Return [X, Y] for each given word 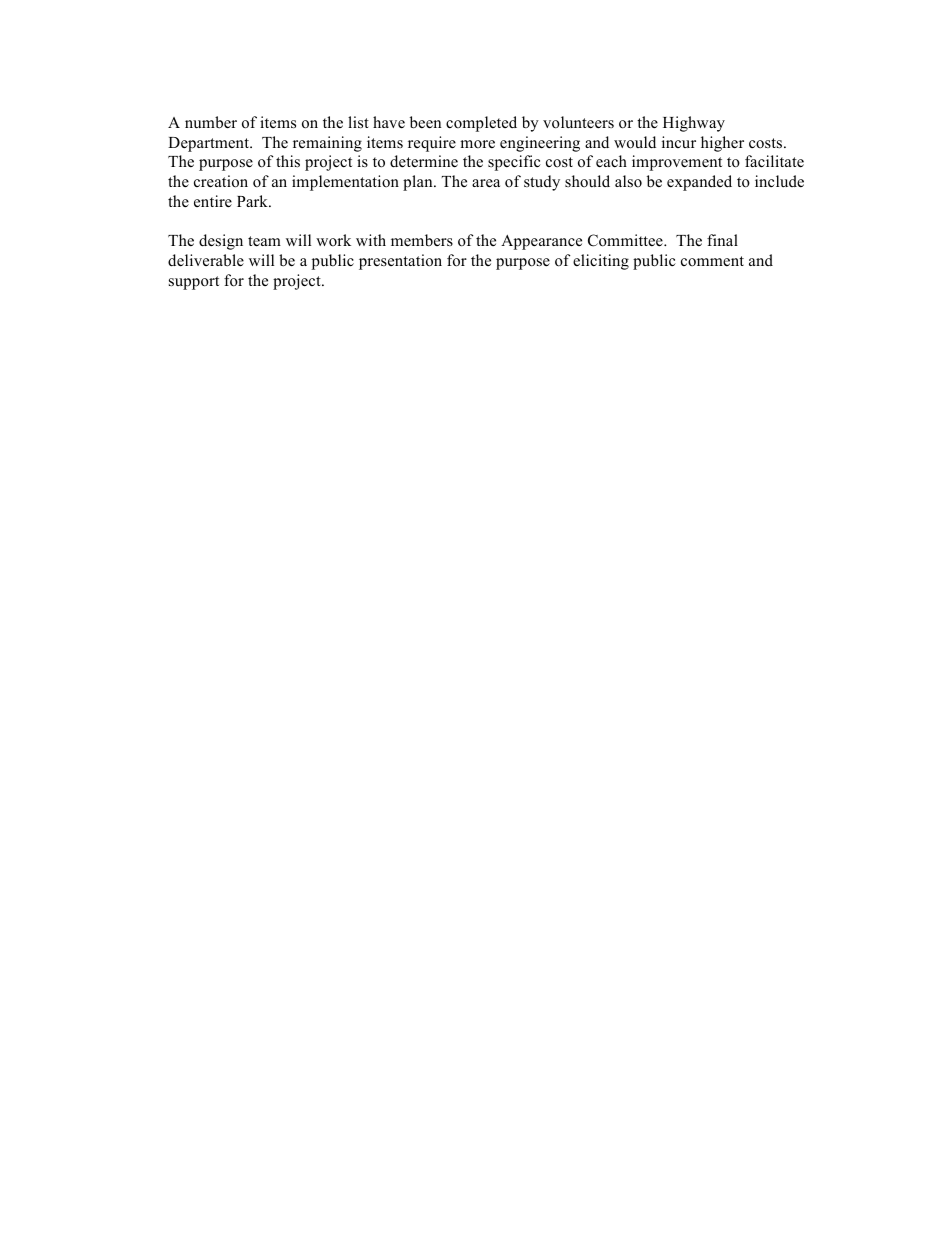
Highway [694, 124]
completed [481, 124]
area [486, 183]
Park [253, 201]
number [211, 122]
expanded [699, 183]
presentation [400, 262]
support [194, 283]
